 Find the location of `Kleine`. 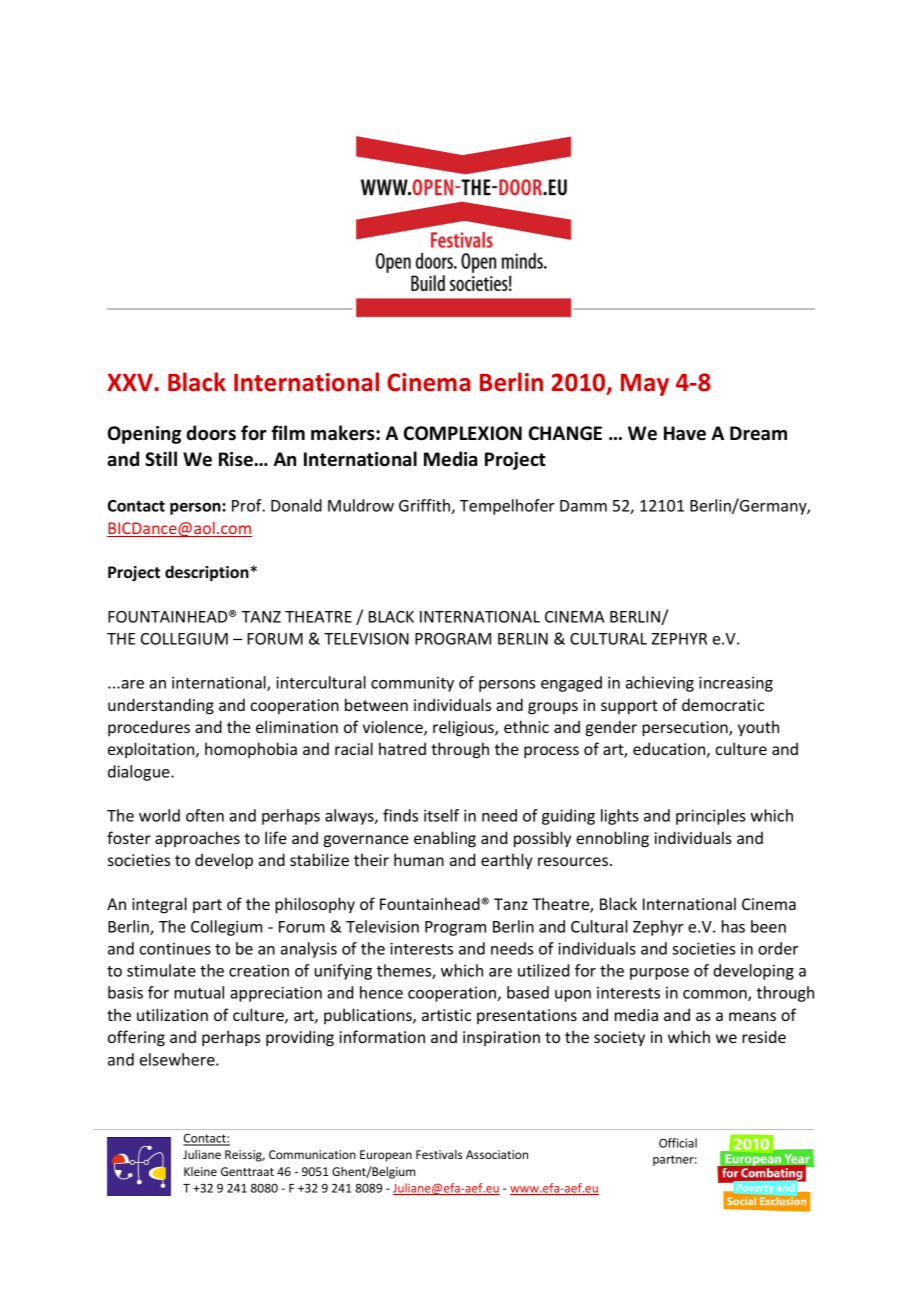

Kleine is located at coordinates (200, 1171).
